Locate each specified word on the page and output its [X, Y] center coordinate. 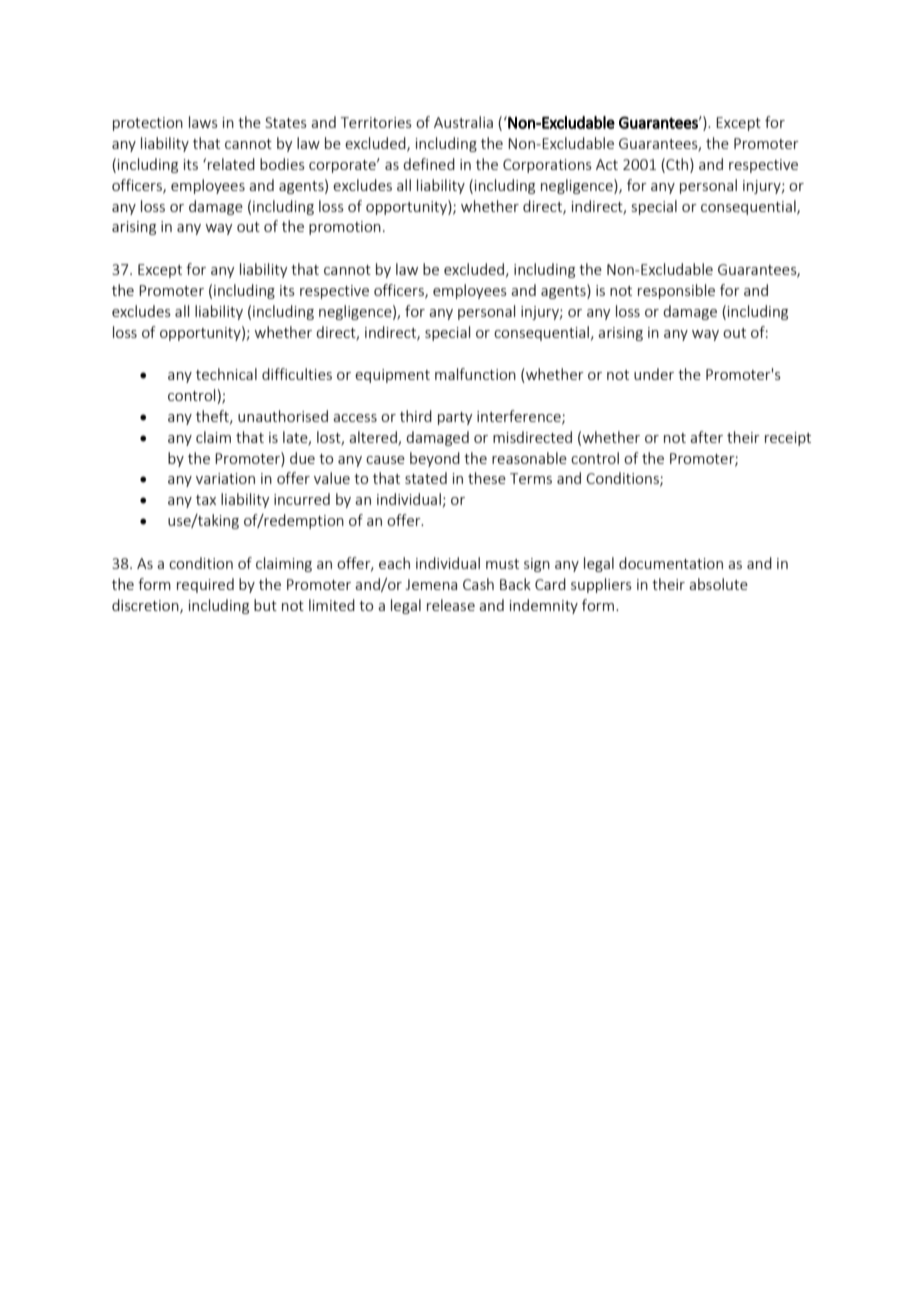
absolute [718, 584]
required [205, 585]
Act [607, 164]
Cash [478, 584]
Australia [463, 122]
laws [203, 122]
